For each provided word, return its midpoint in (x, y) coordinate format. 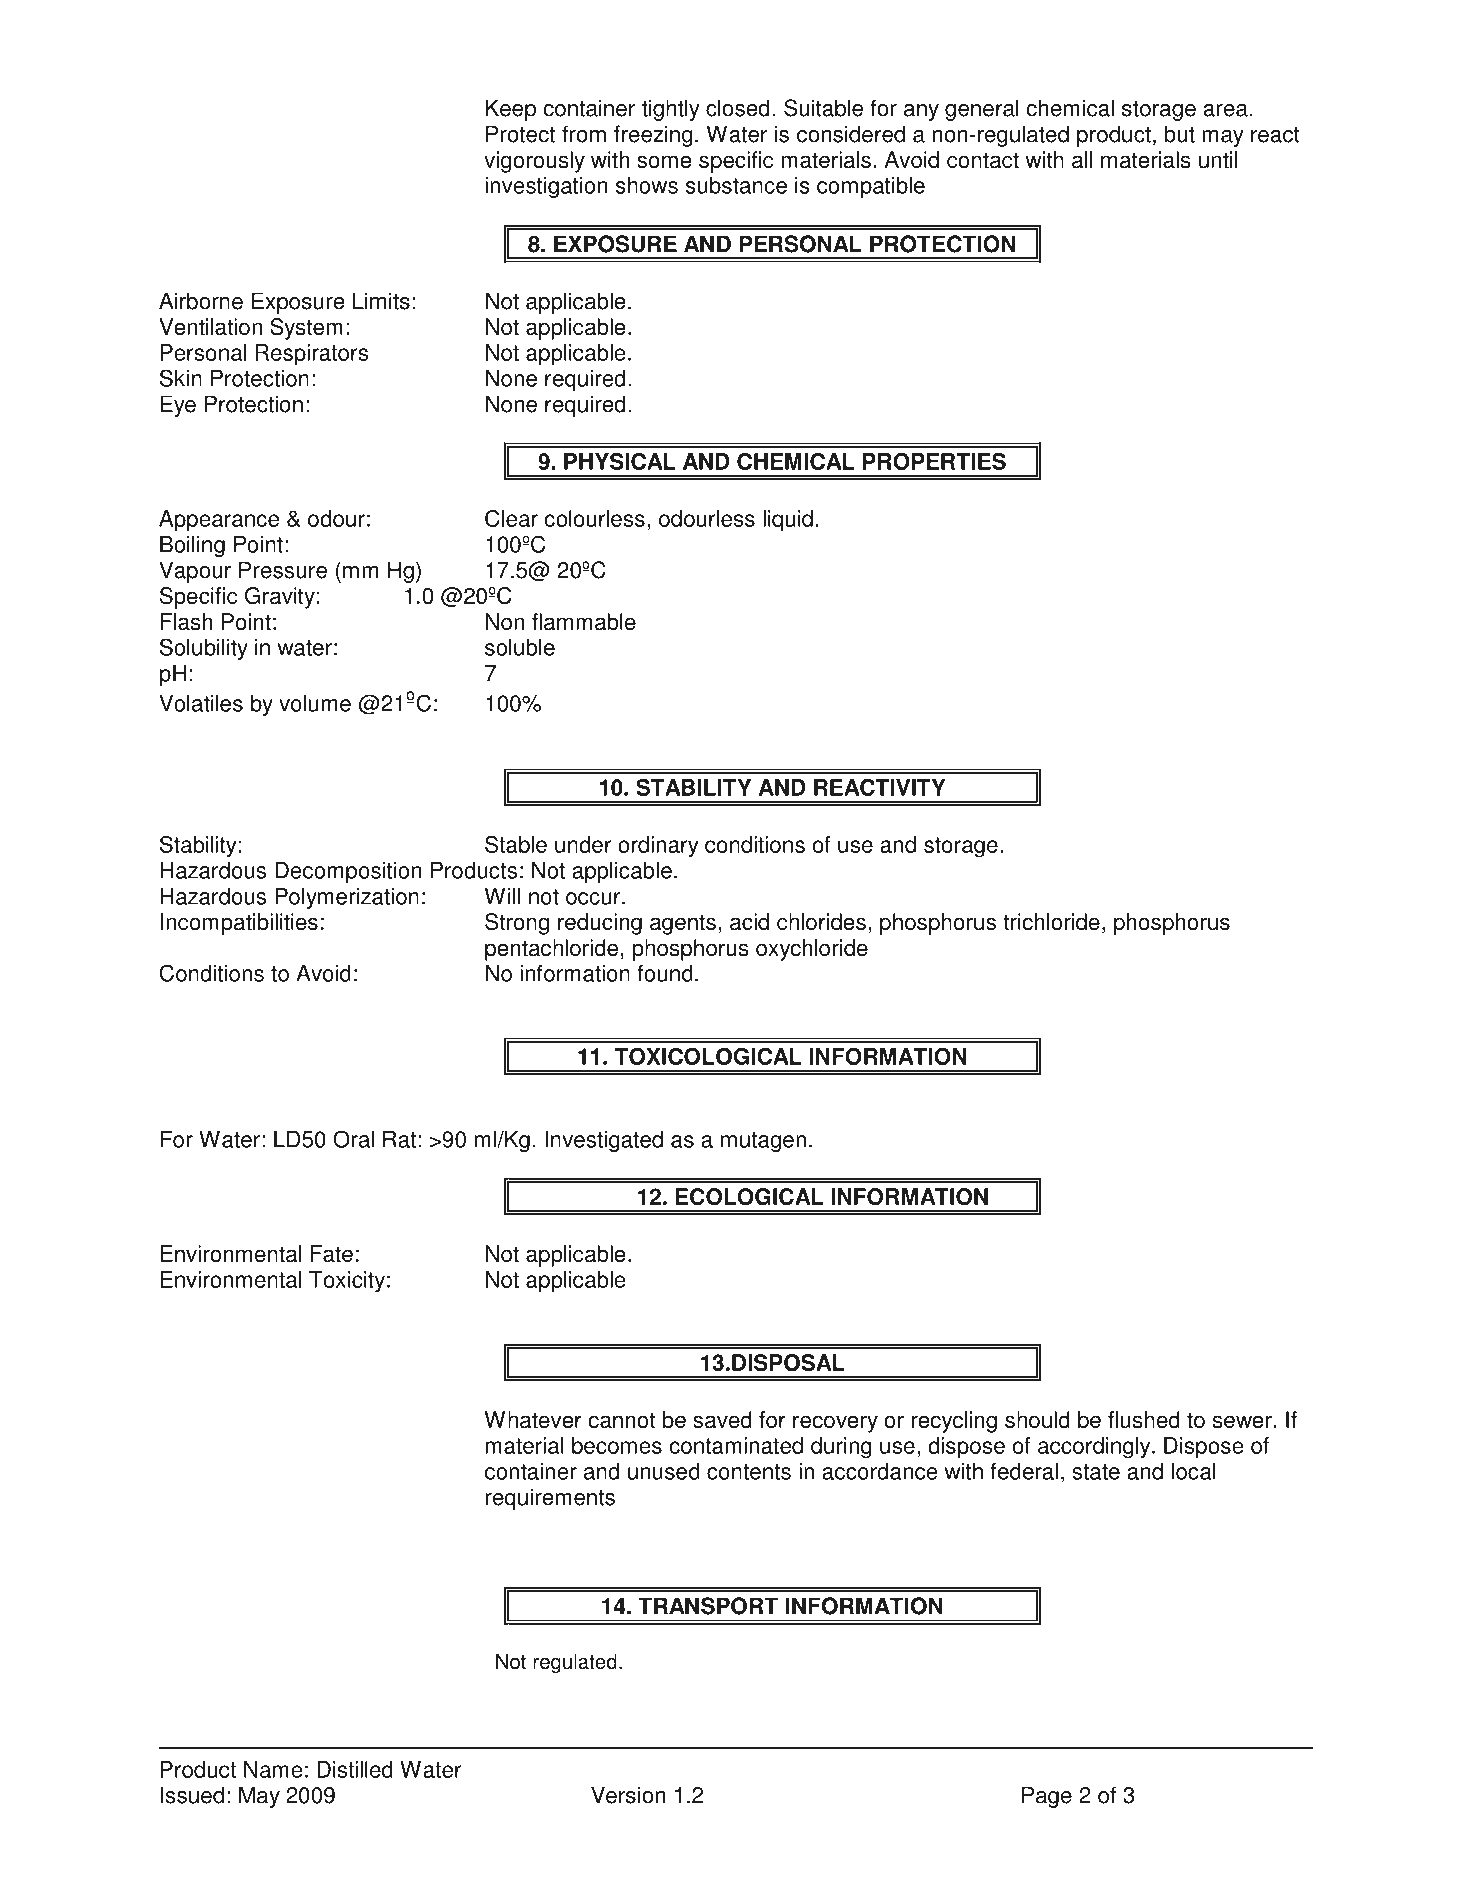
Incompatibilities (239, 924)
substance (736, 185)
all (1082, 159)
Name (273, 1769)
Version (628, 1795)
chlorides (821, 922)
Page (1047, 1797)
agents (683, 924)
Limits (381, 301)
